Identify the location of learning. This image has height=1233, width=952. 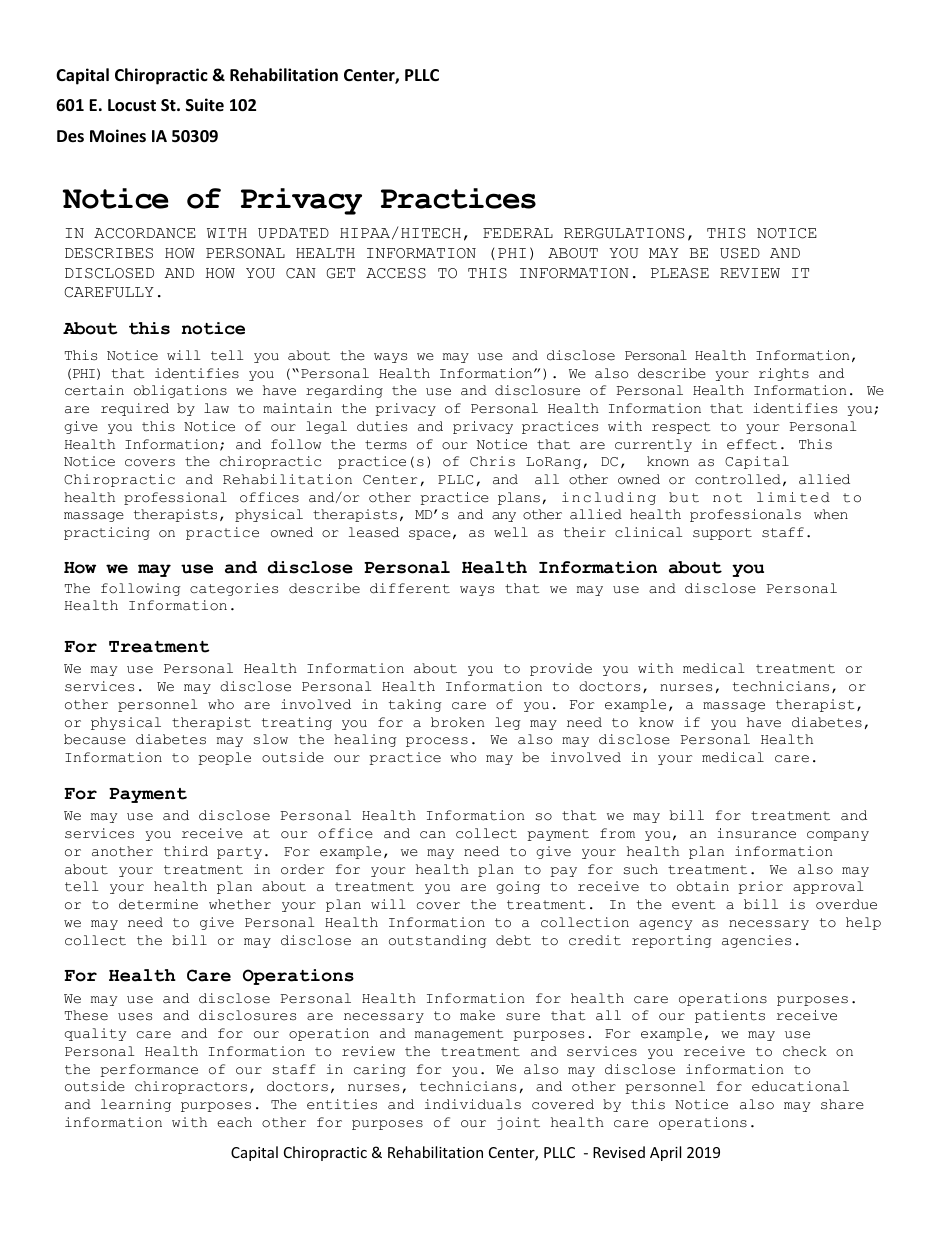
(136, 1105).
